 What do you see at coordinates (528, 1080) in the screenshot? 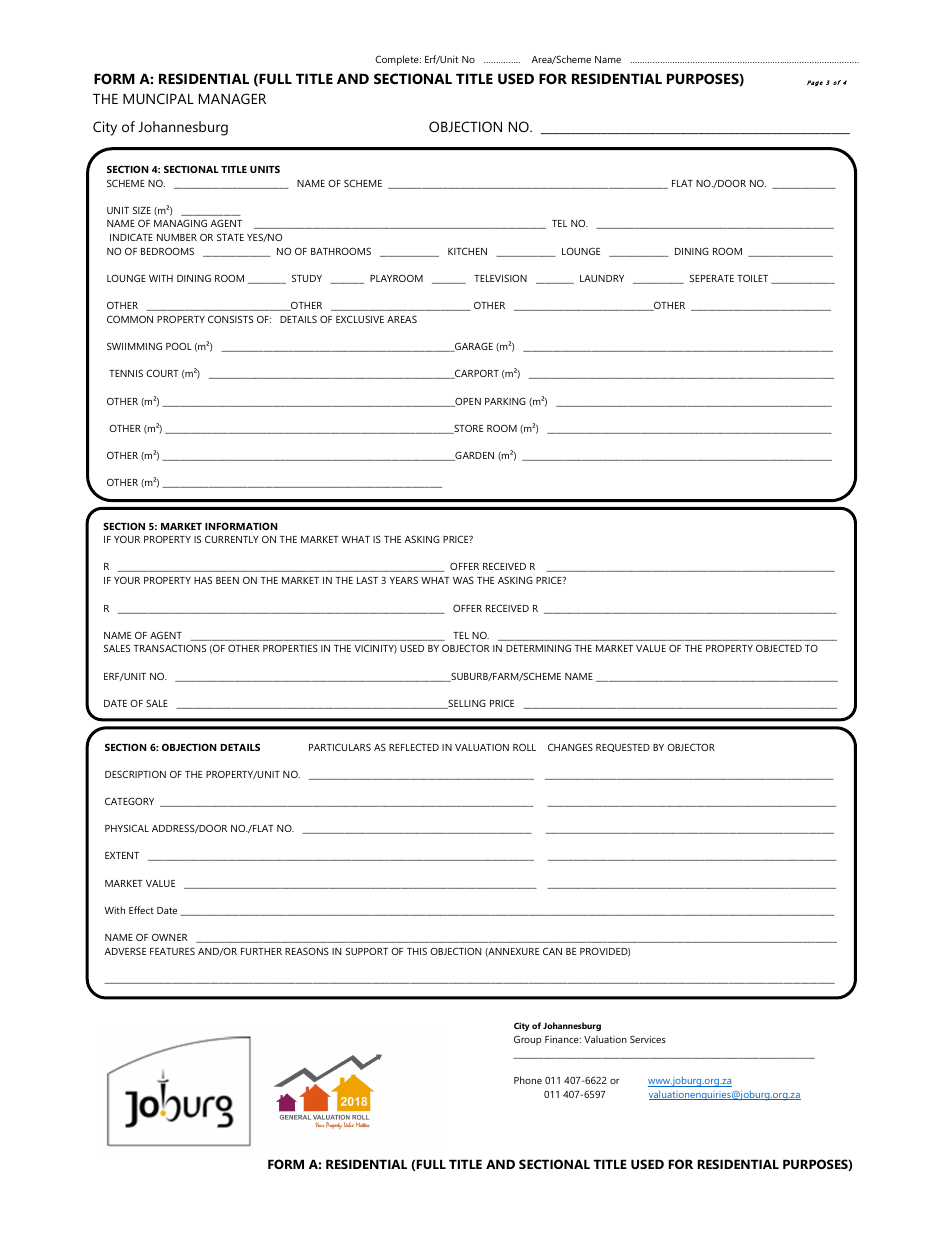
I see `Phone` at bounding box center [528, 1080].
